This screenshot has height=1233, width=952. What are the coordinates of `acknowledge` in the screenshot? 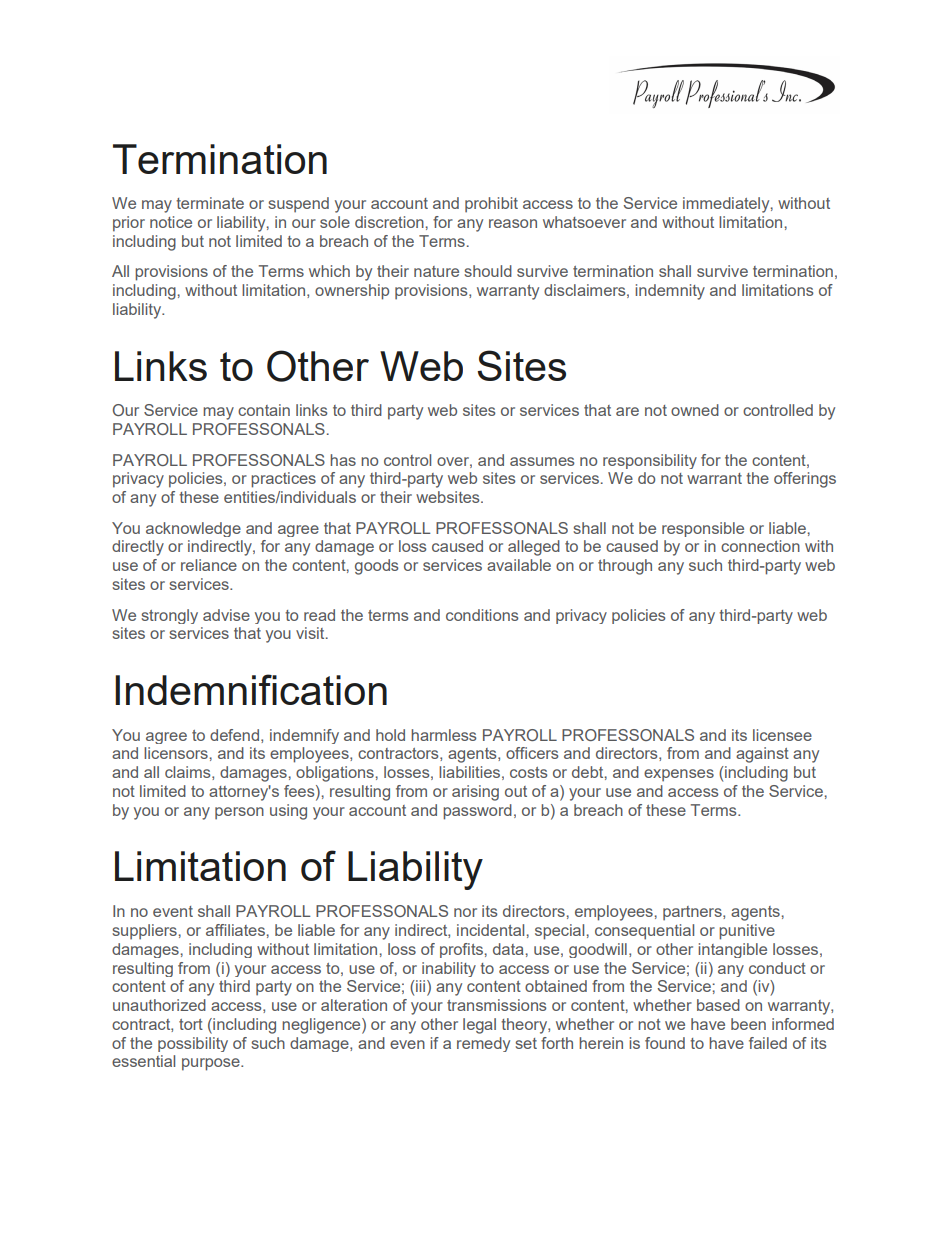 It's located at (193, 529).
